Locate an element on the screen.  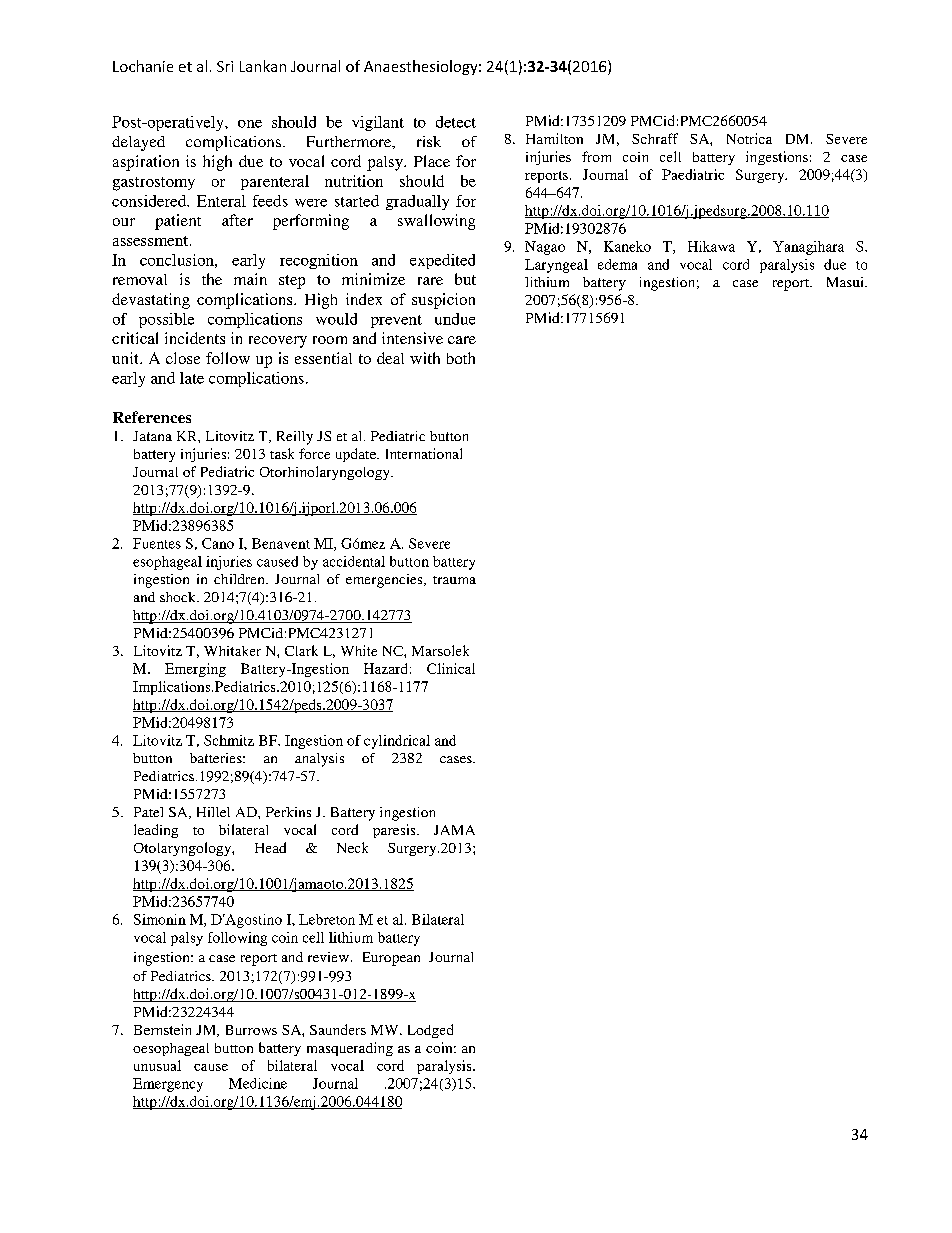
vigilant is located at coordinates (378, 123).
